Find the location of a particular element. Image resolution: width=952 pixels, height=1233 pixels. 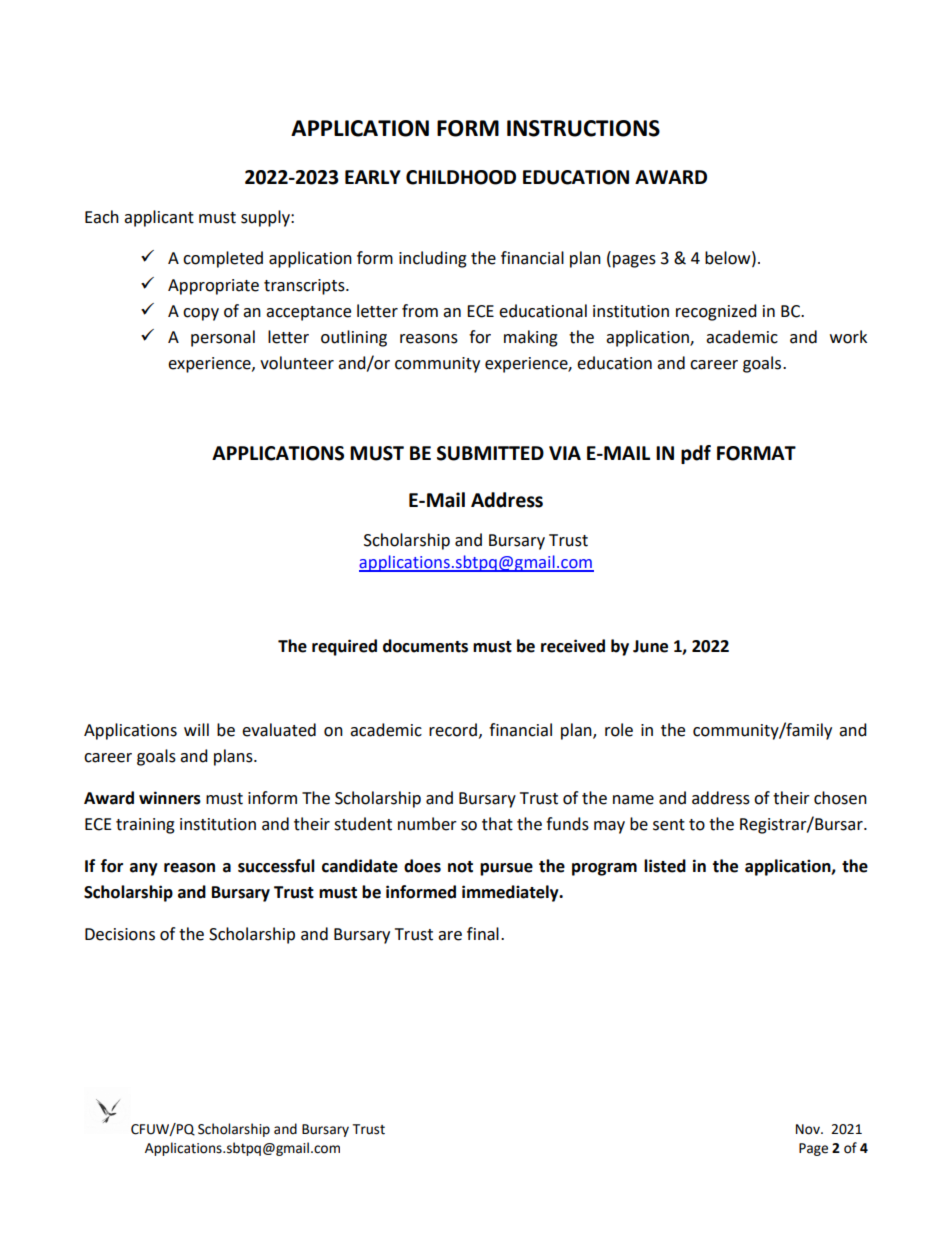

applicant is located at coordinates (159, 218).
